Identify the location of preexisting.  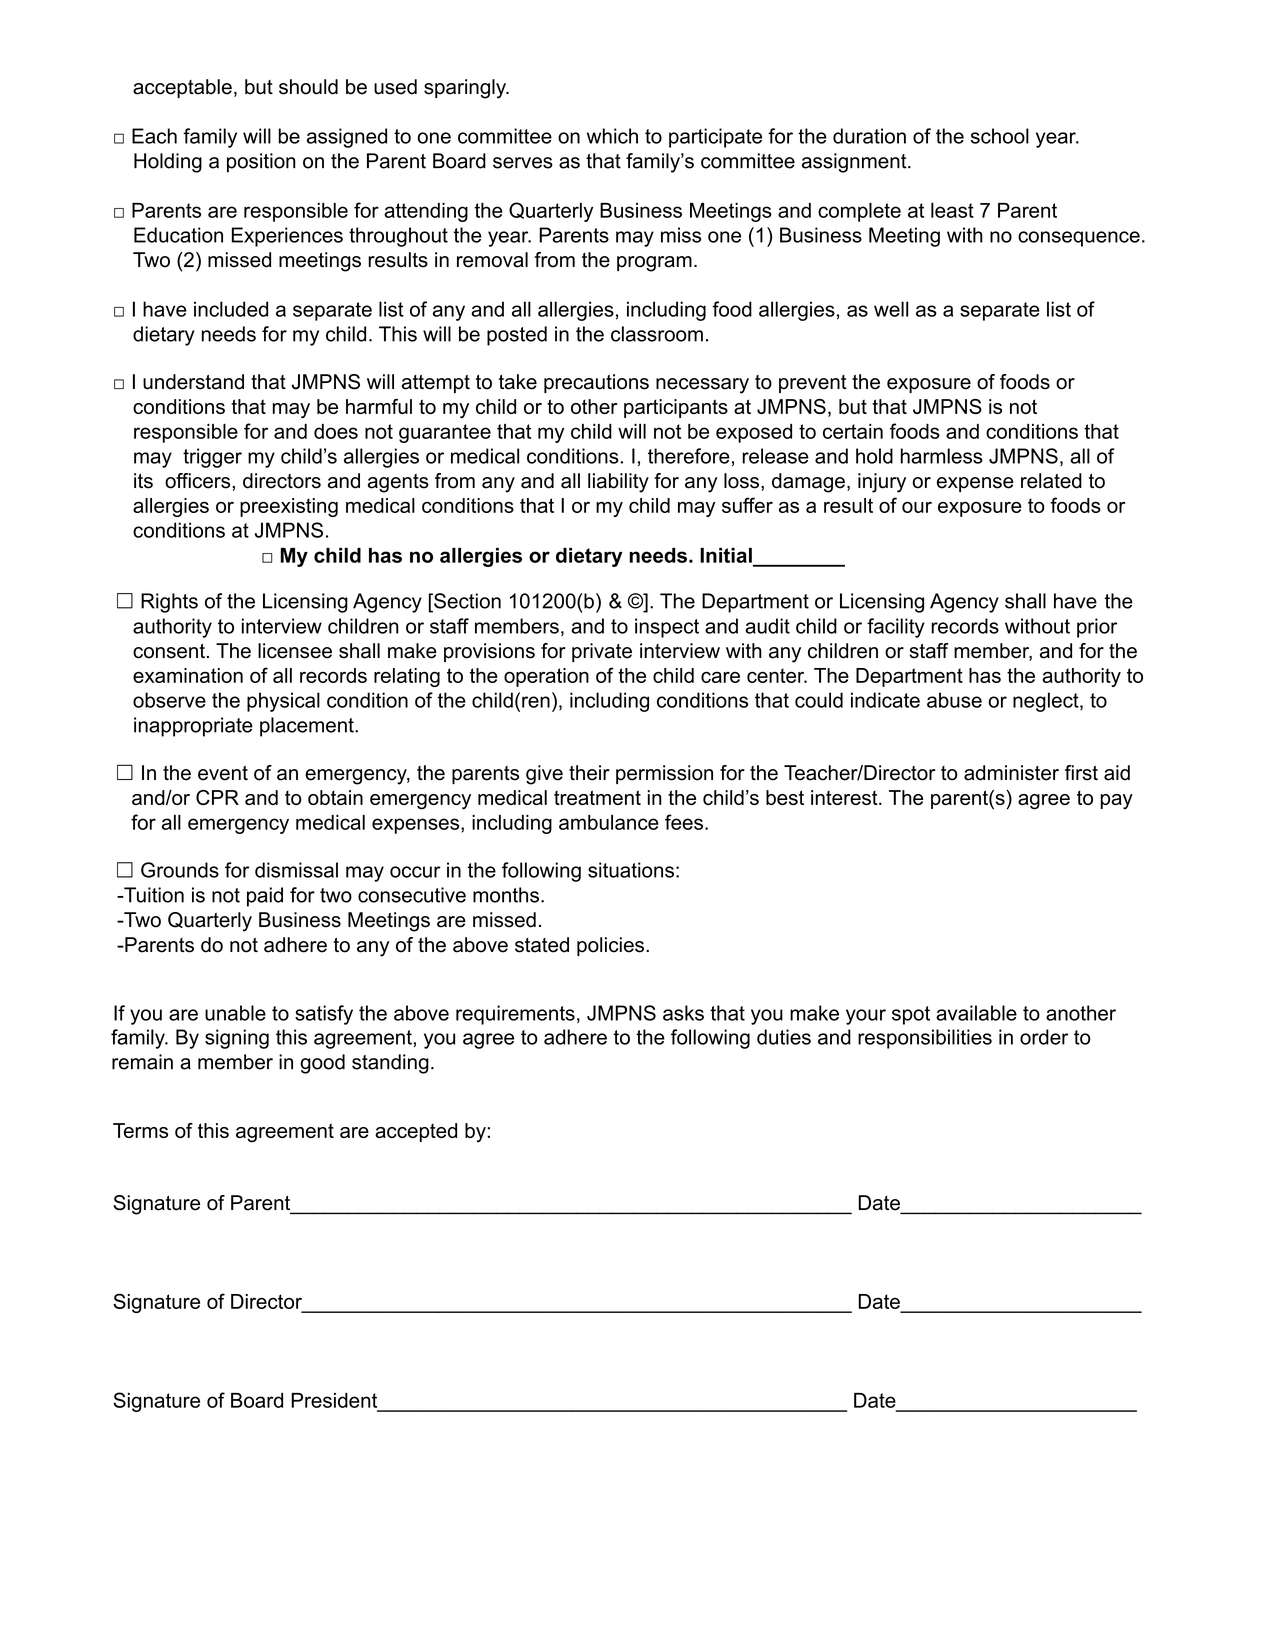
(289, 507).
